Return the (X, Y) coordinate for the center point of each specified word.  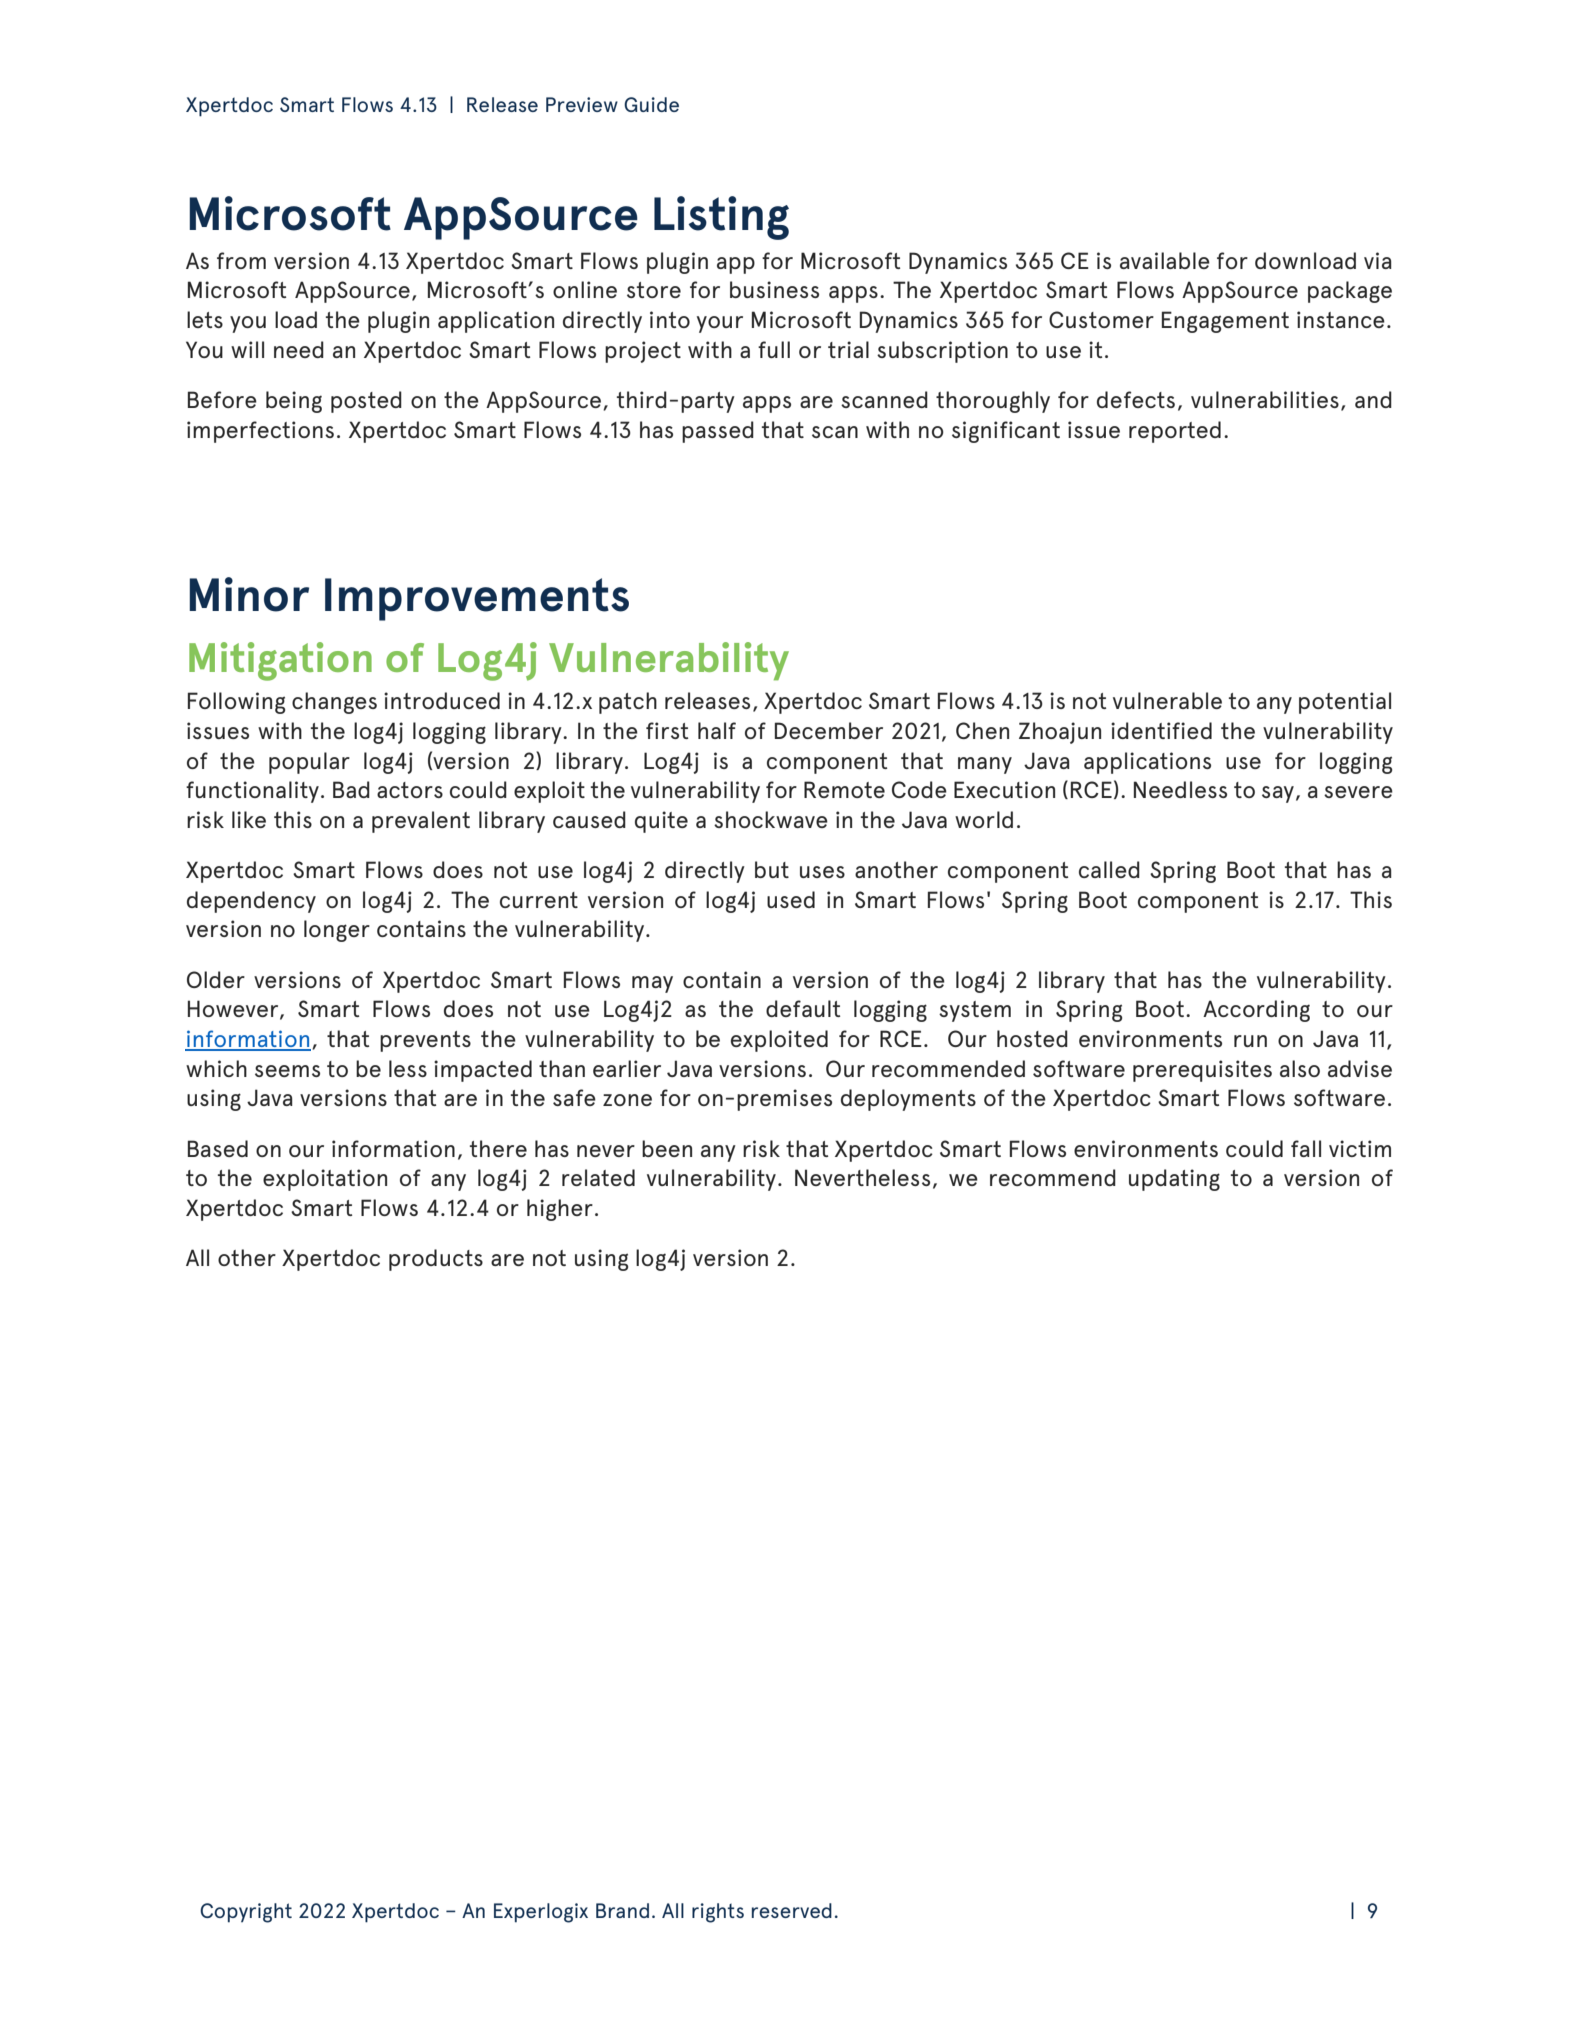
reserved (792, 1910)
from (241, 260)
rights (718, 1913)
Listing (721, 218)
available (1165, 260)
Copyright (246, 1913)
